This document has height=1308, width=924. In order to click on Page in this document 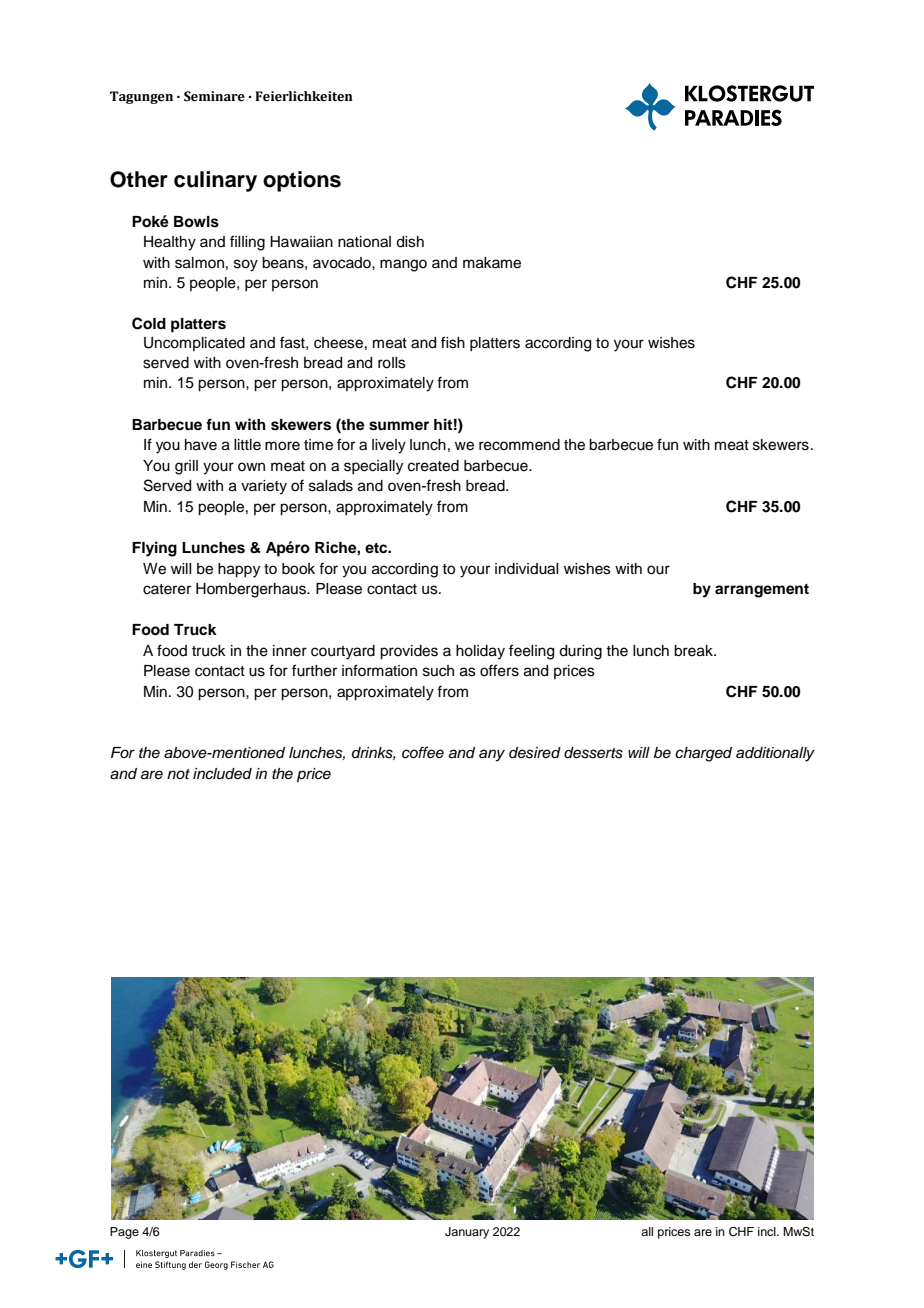, I will do `click(124, 1233)`.
